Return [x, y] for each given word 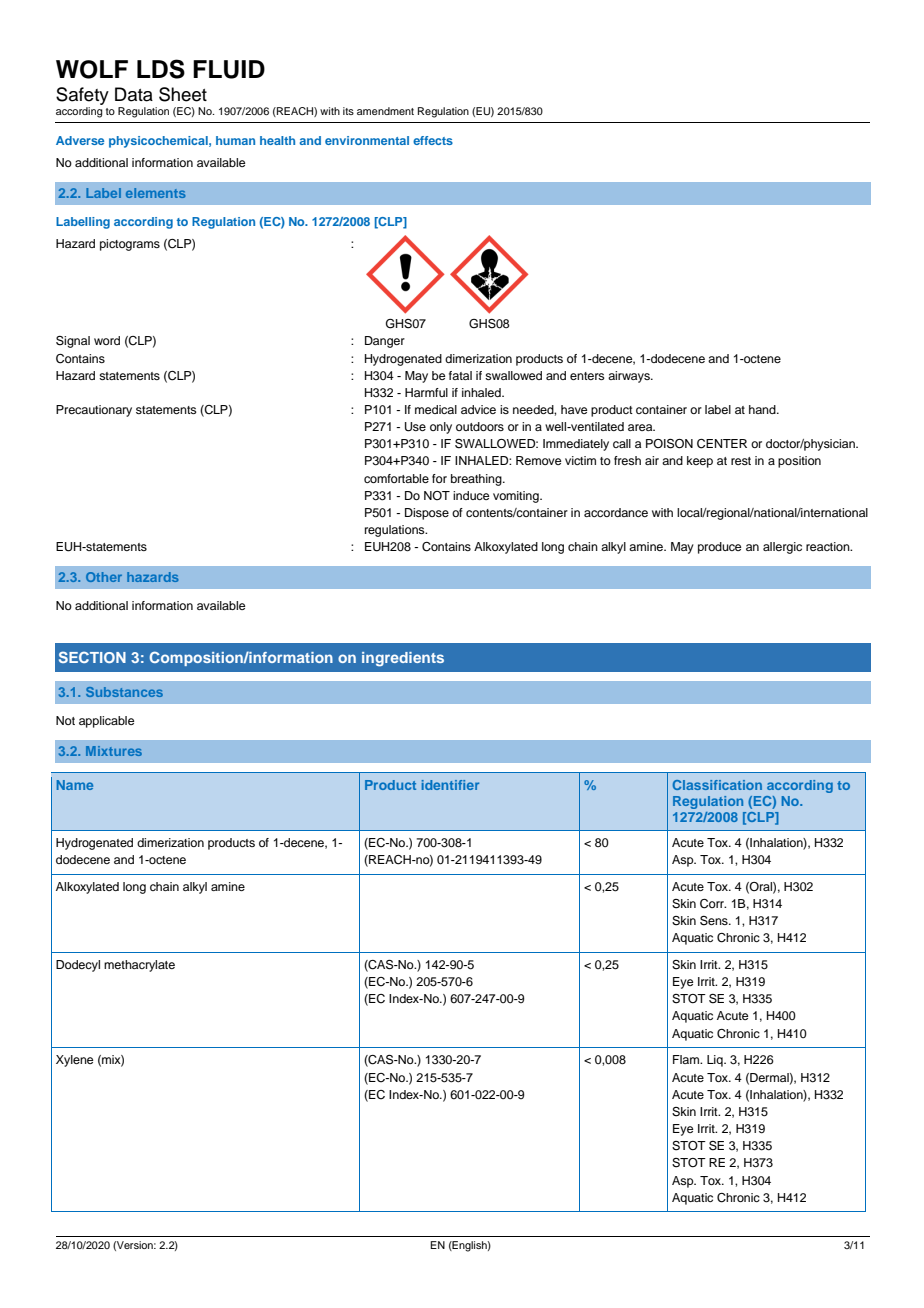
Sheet [183, 94]
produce [719, 548]
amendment [385, 111]
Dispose [427, 514]
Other [104, 577]
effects [433, 140]
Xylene [74, 1061]
